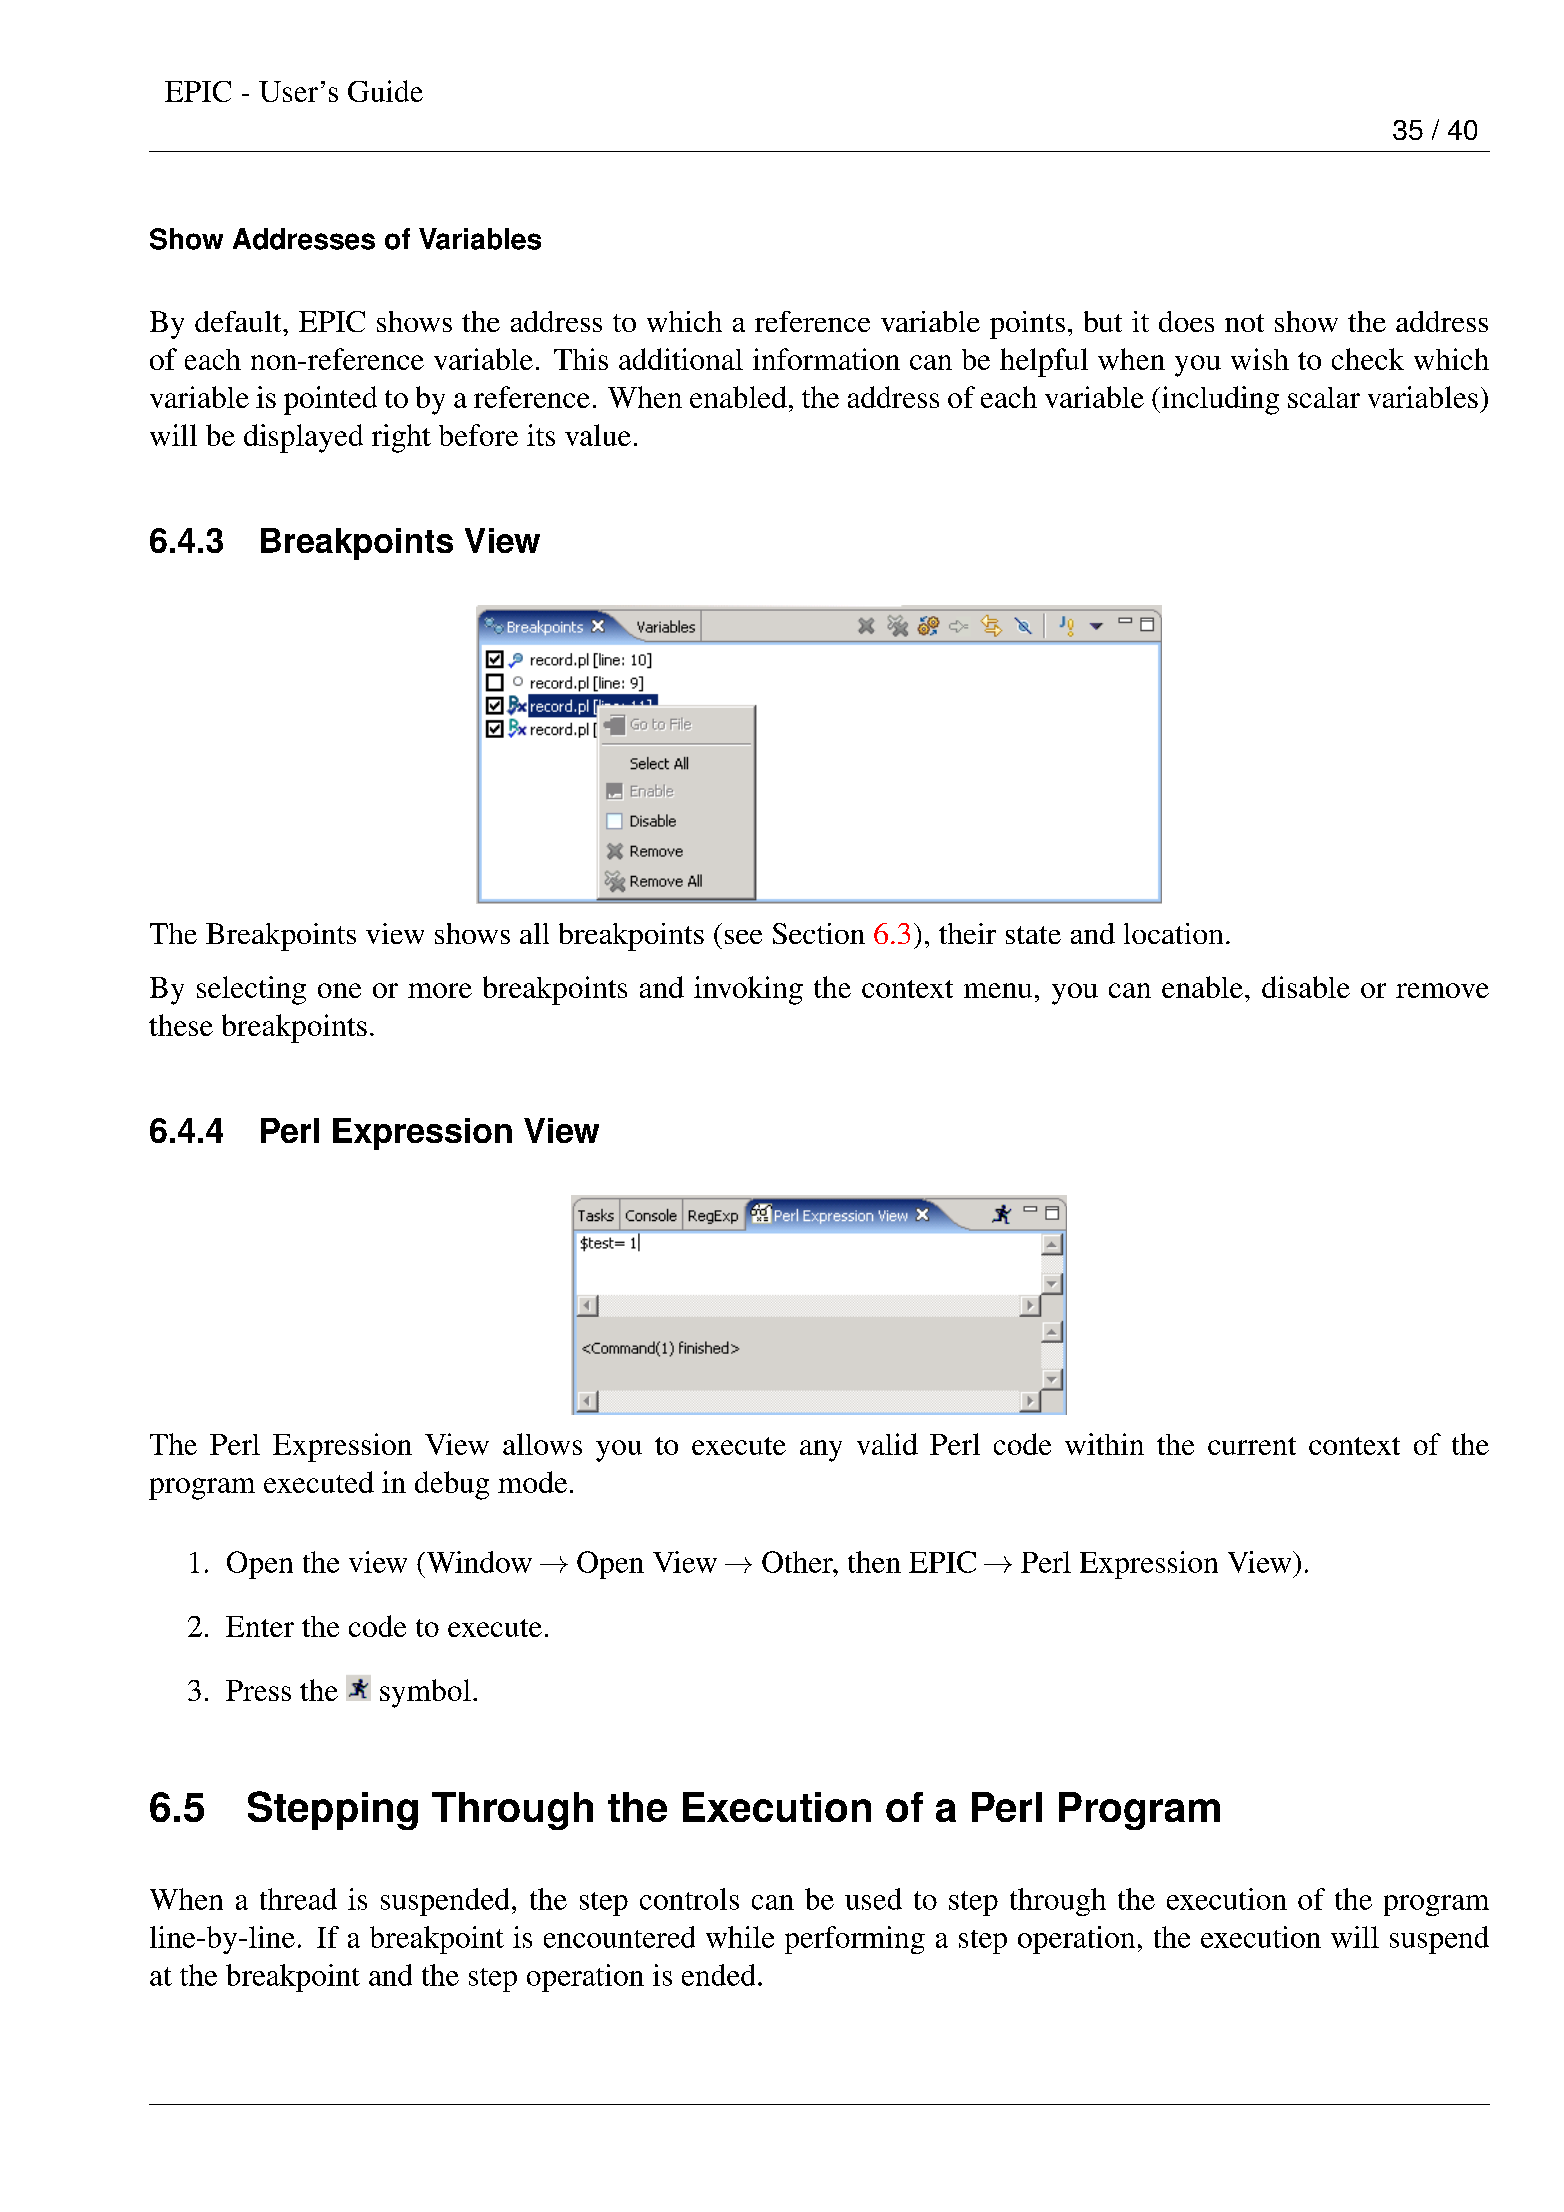 This screenshot has height=2212, width=1564. I want to click on used, so click(873, 1899).
